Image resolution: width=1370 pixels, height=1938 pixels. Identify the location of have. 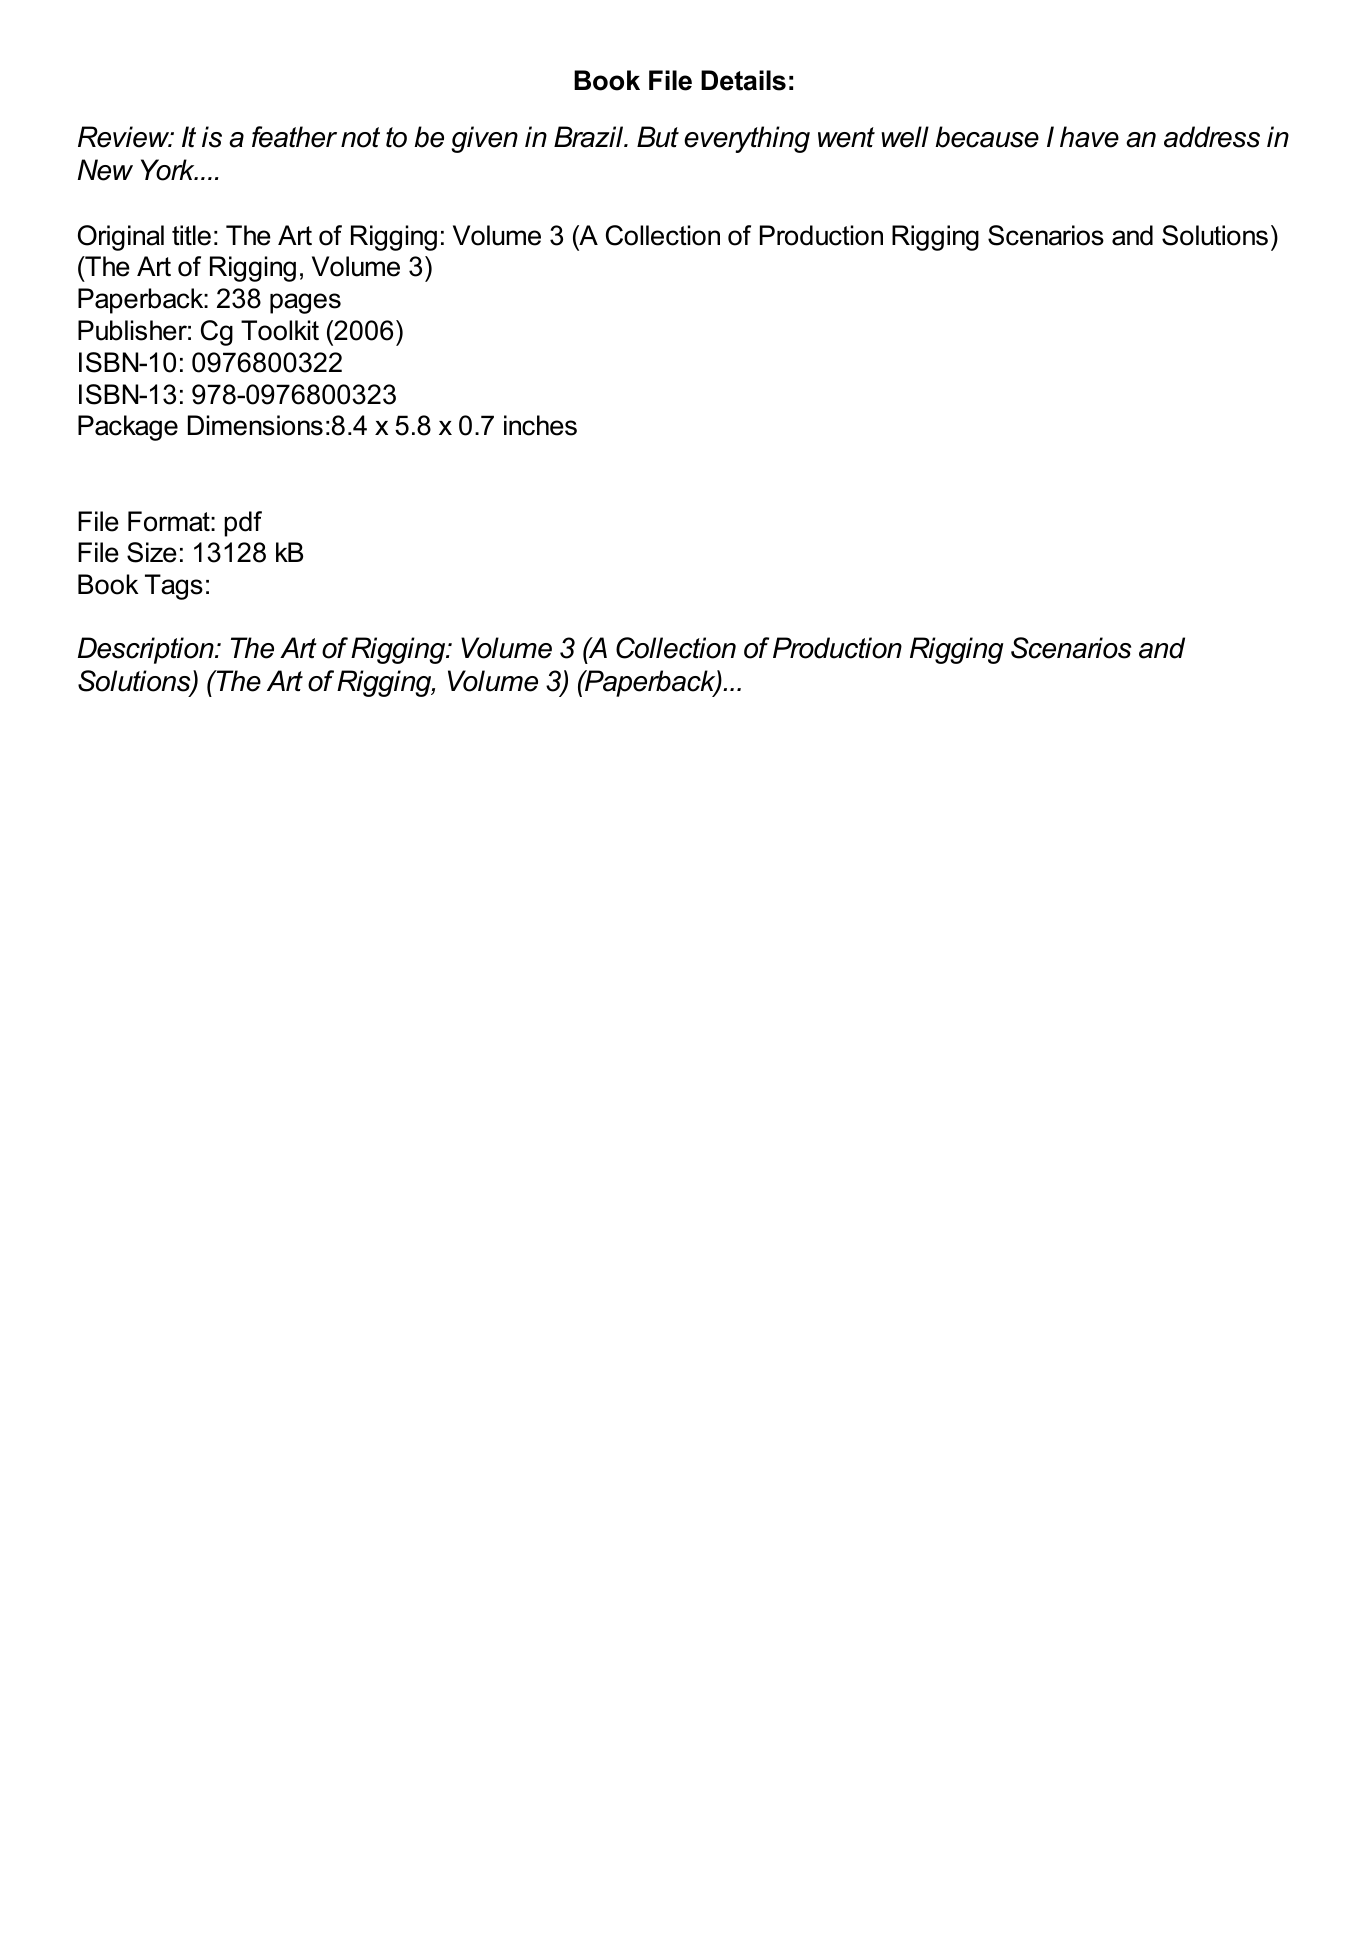
(1089, 137).
